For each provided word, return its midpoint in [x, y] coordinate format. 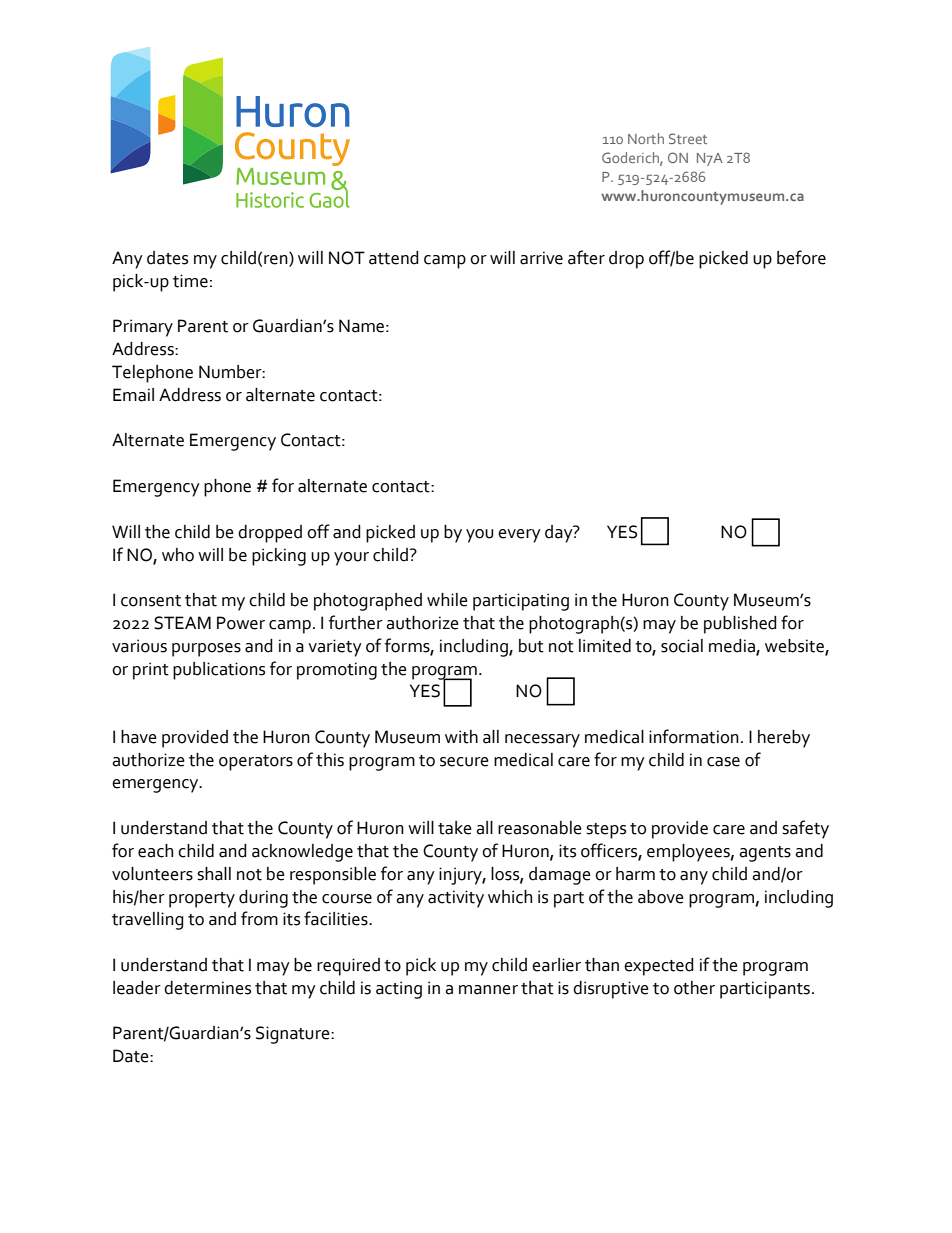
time [190, 281]
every [519, 536]
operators [256, 763]
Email [133, 395]
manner [488, 990]
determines [207, 988]
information [694, 736]
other [694, 988]
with [461, 737]
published [740, 625]
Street [688, 138]
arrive [541, 258]
